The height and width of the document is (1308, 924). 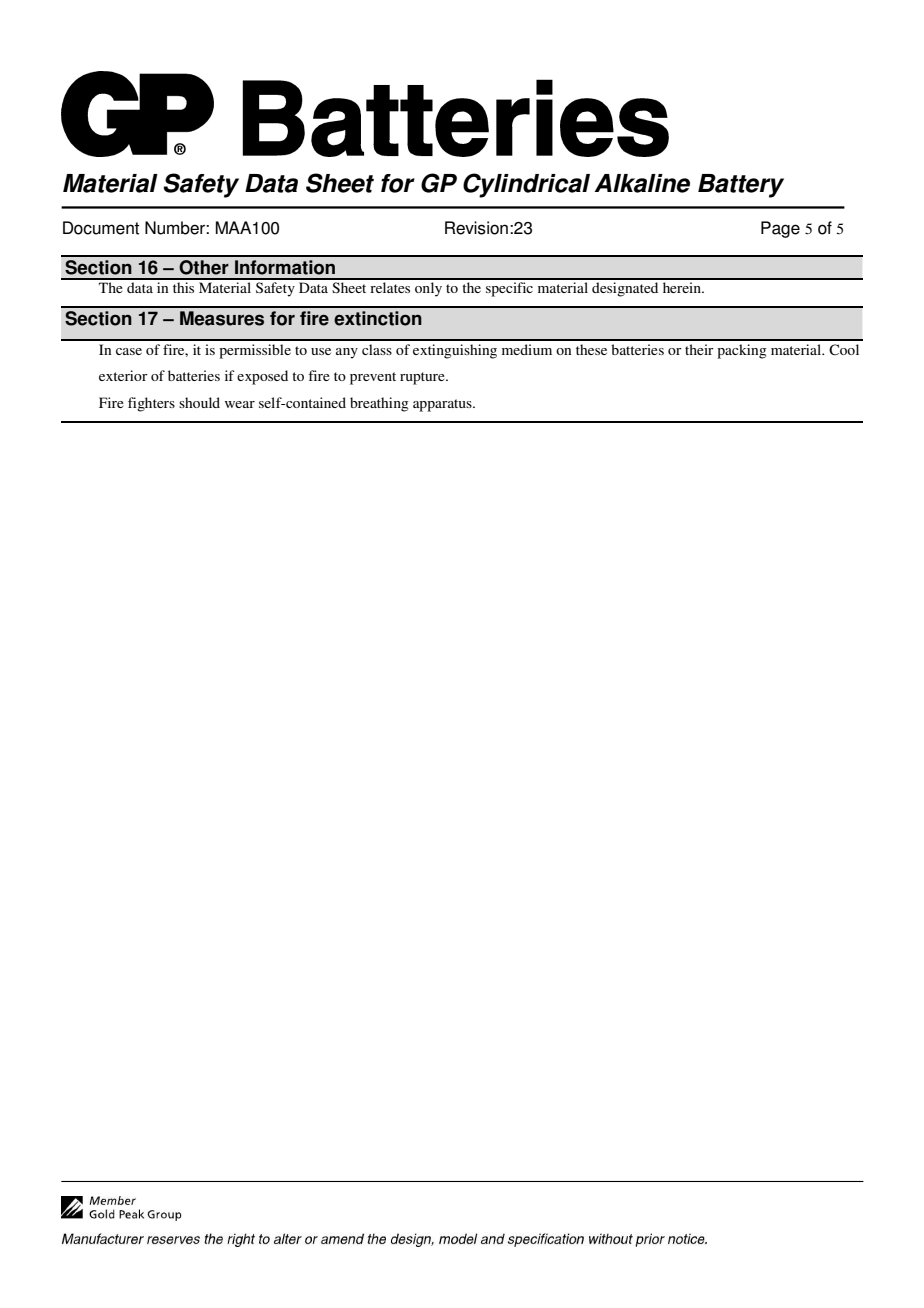 What do you see at coordinates (741, 186) in the document?
I see `Battery` at bounding box center [741, 186].
